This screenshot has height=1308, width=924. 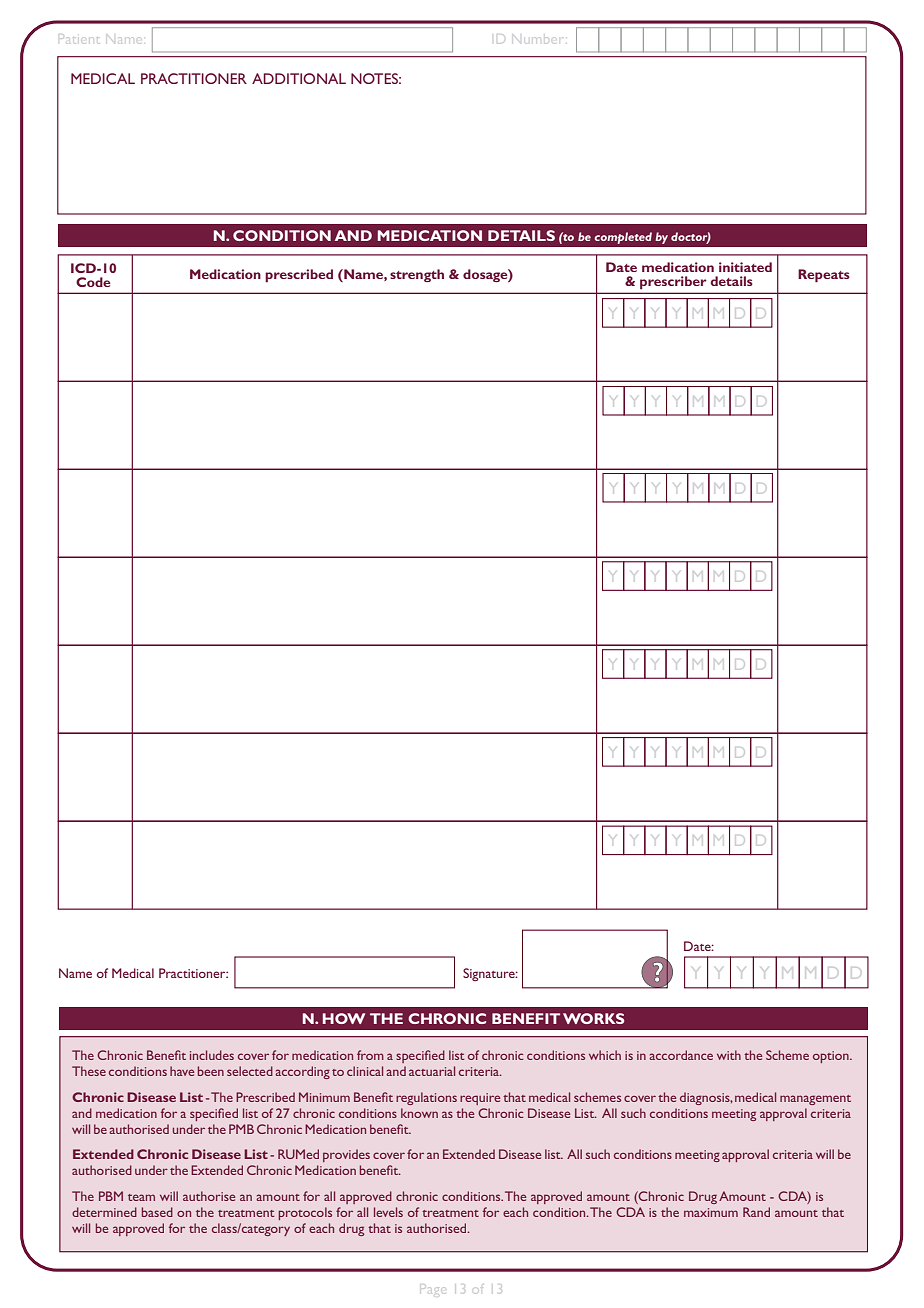 What do you see at coordinates (388, 1212) in the screenshot?
I see `levels` at bounding box center [388, 1212].
